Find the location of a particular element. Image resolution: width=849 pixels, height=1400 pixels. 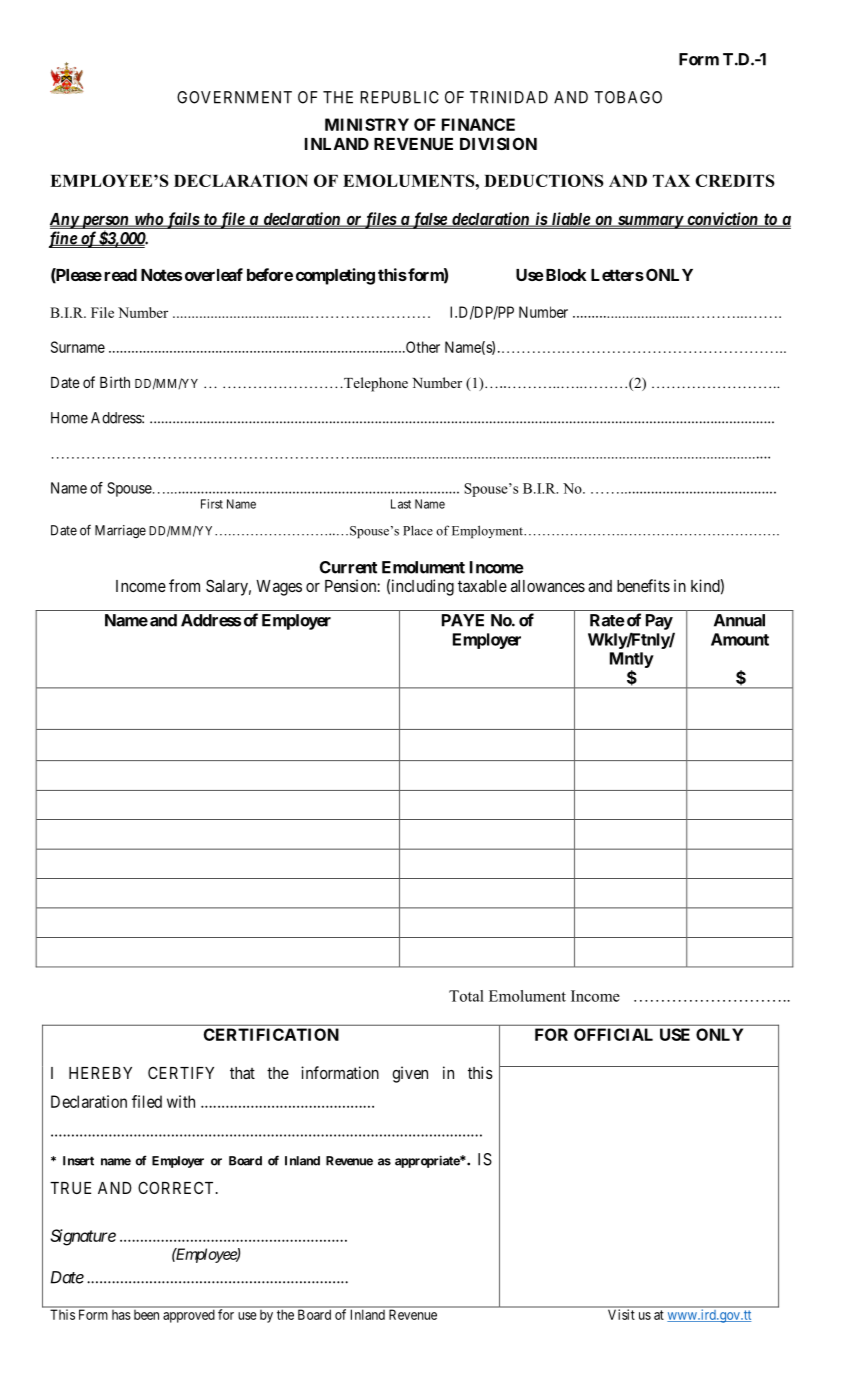

Total is located at coordinates (466, 996).
